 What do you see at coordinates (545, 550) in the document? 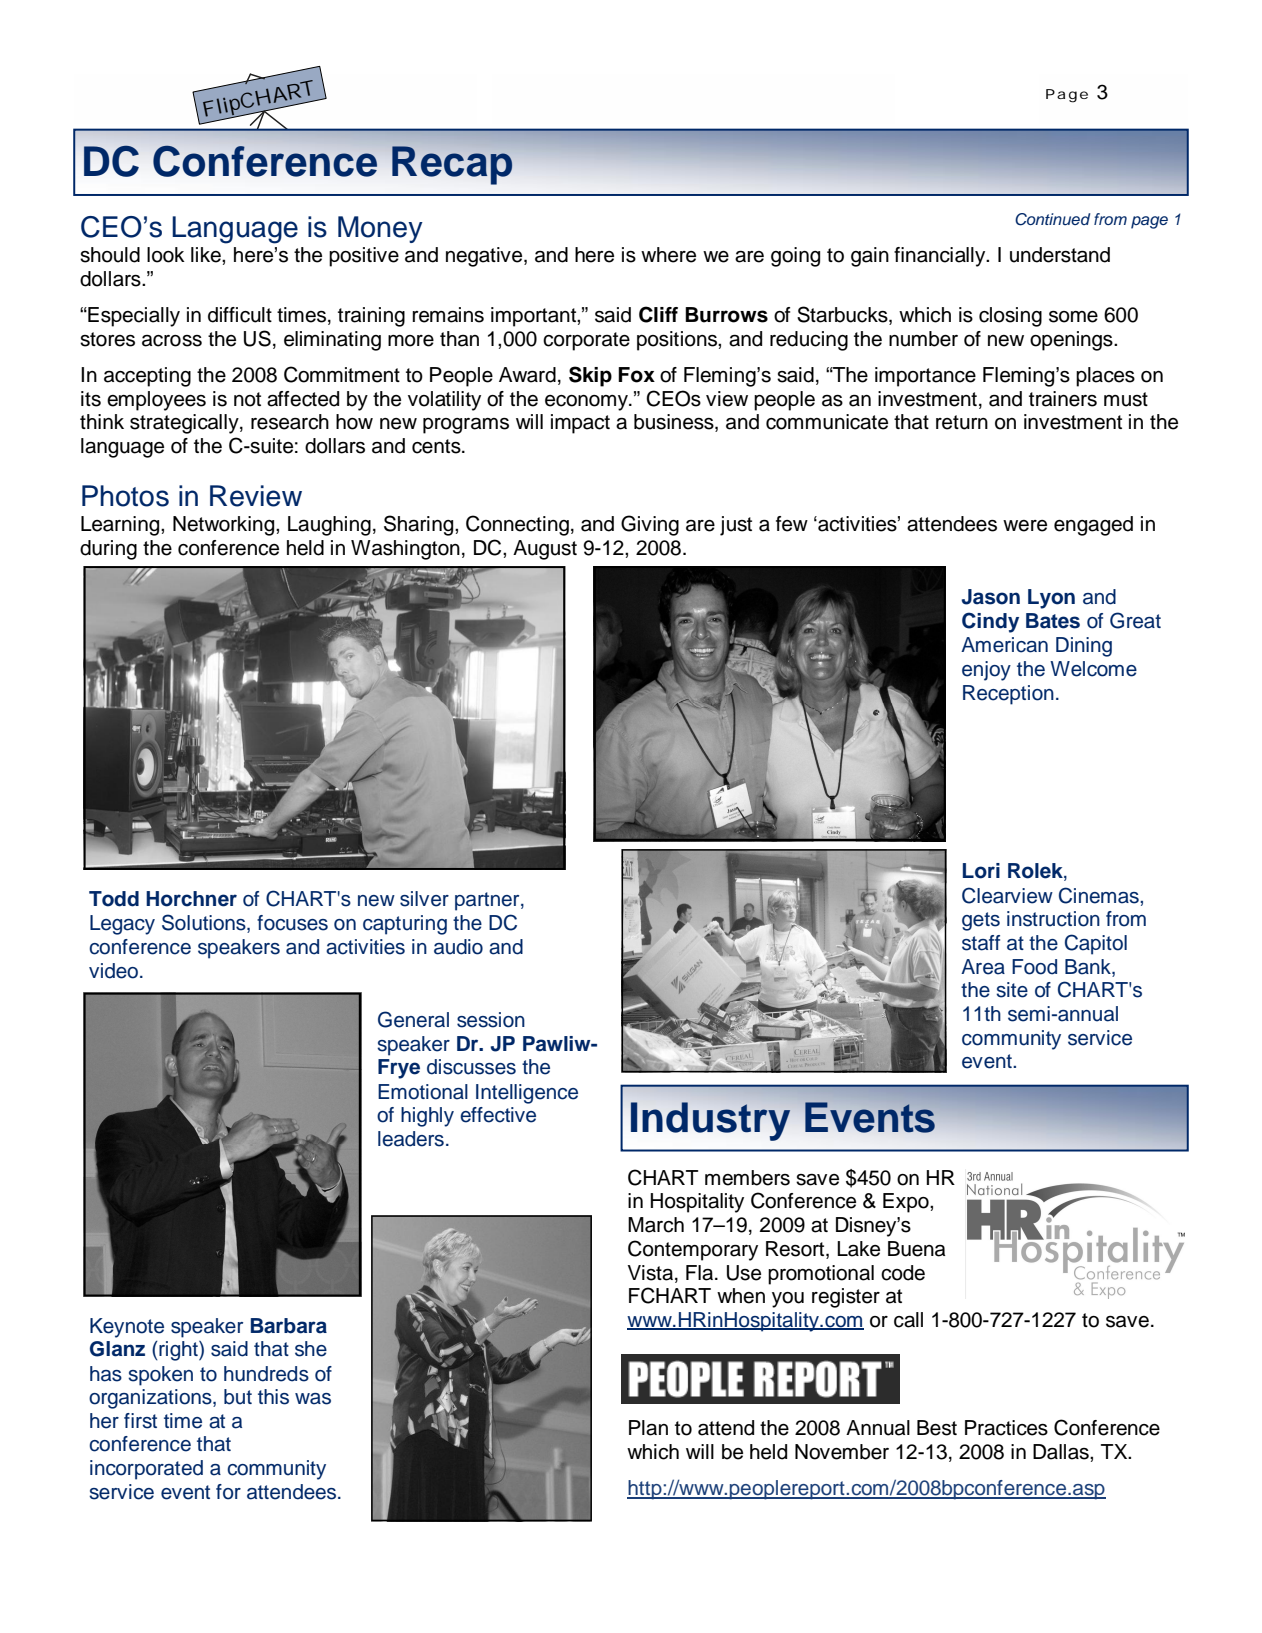
I see `August` at bounding box center [545, 550].
